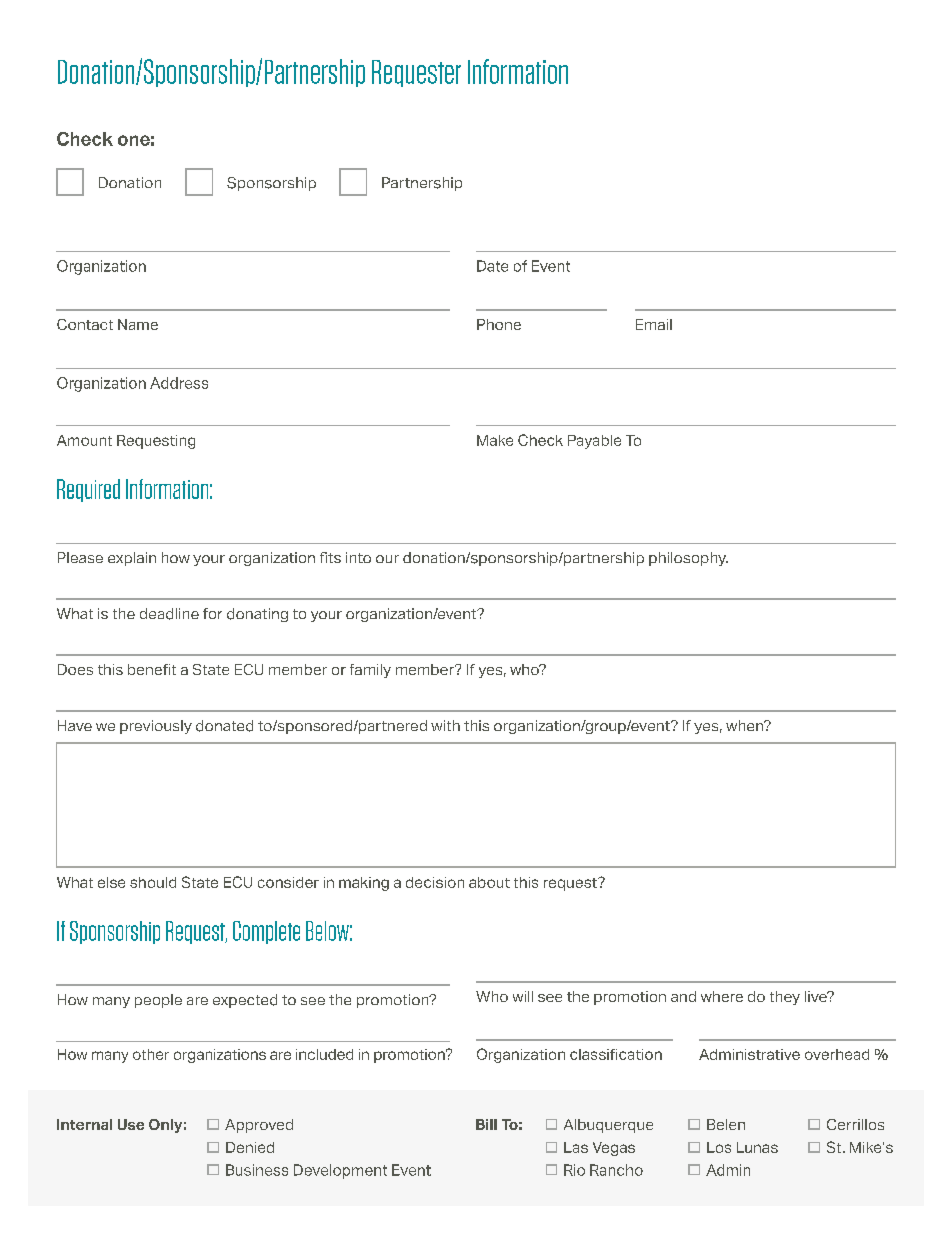 The image size is (952, 1233). I want to click on Bill, so click(486, 1124).
